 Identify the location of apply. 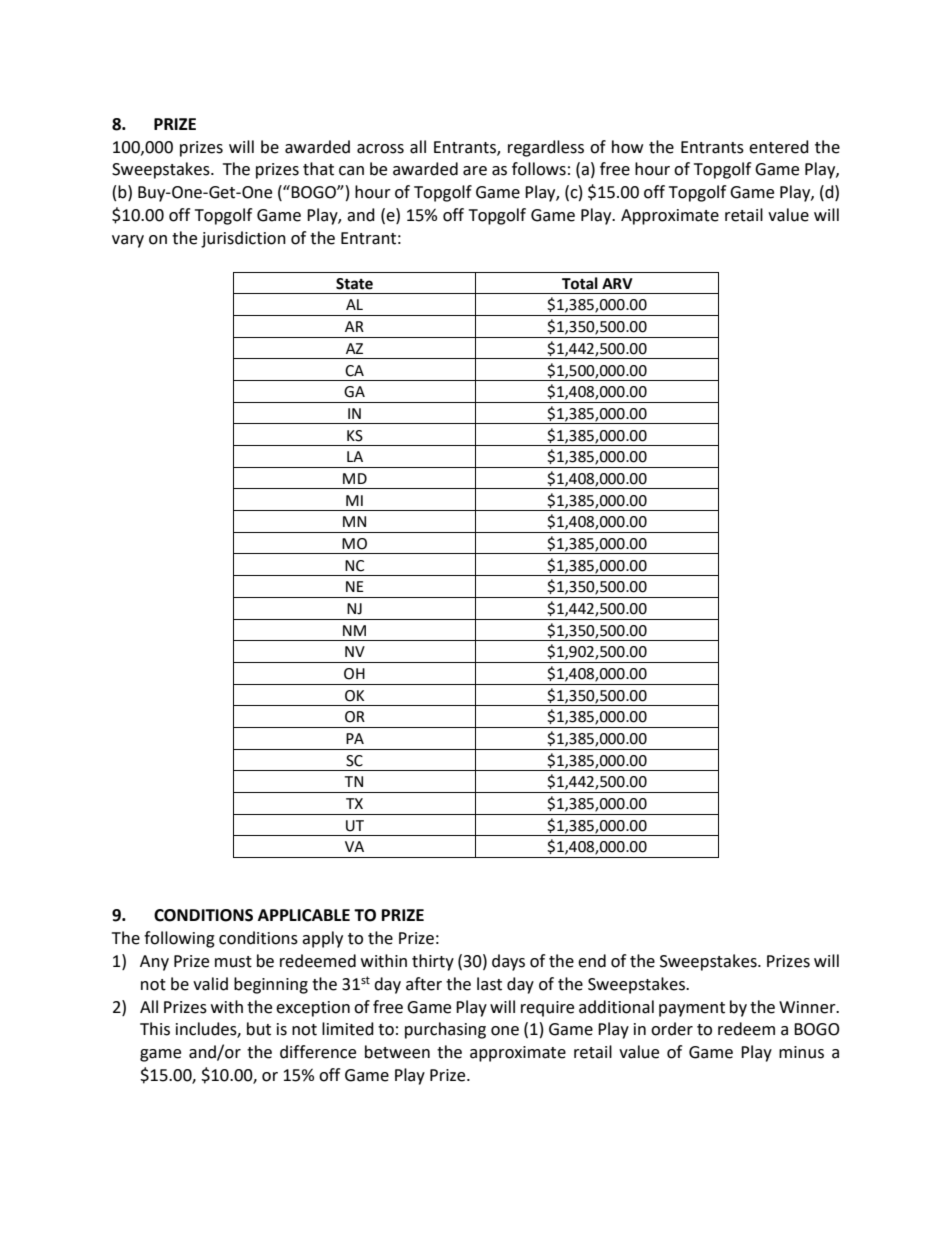
(322, 939).
